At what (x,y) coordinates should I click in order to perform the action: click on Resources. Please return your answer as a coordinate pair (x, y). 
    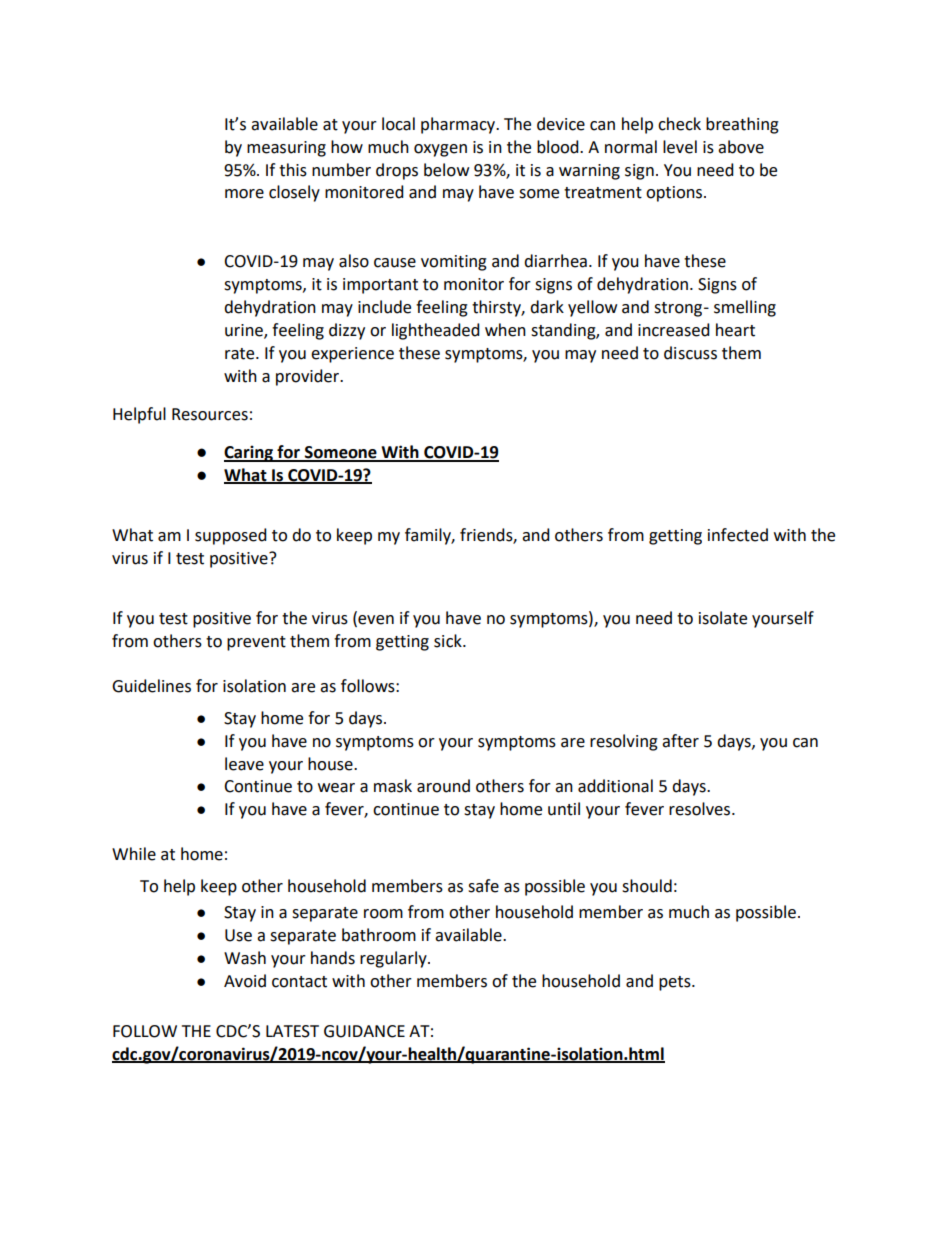
    Looking at the image, I should click on (210, 414).
